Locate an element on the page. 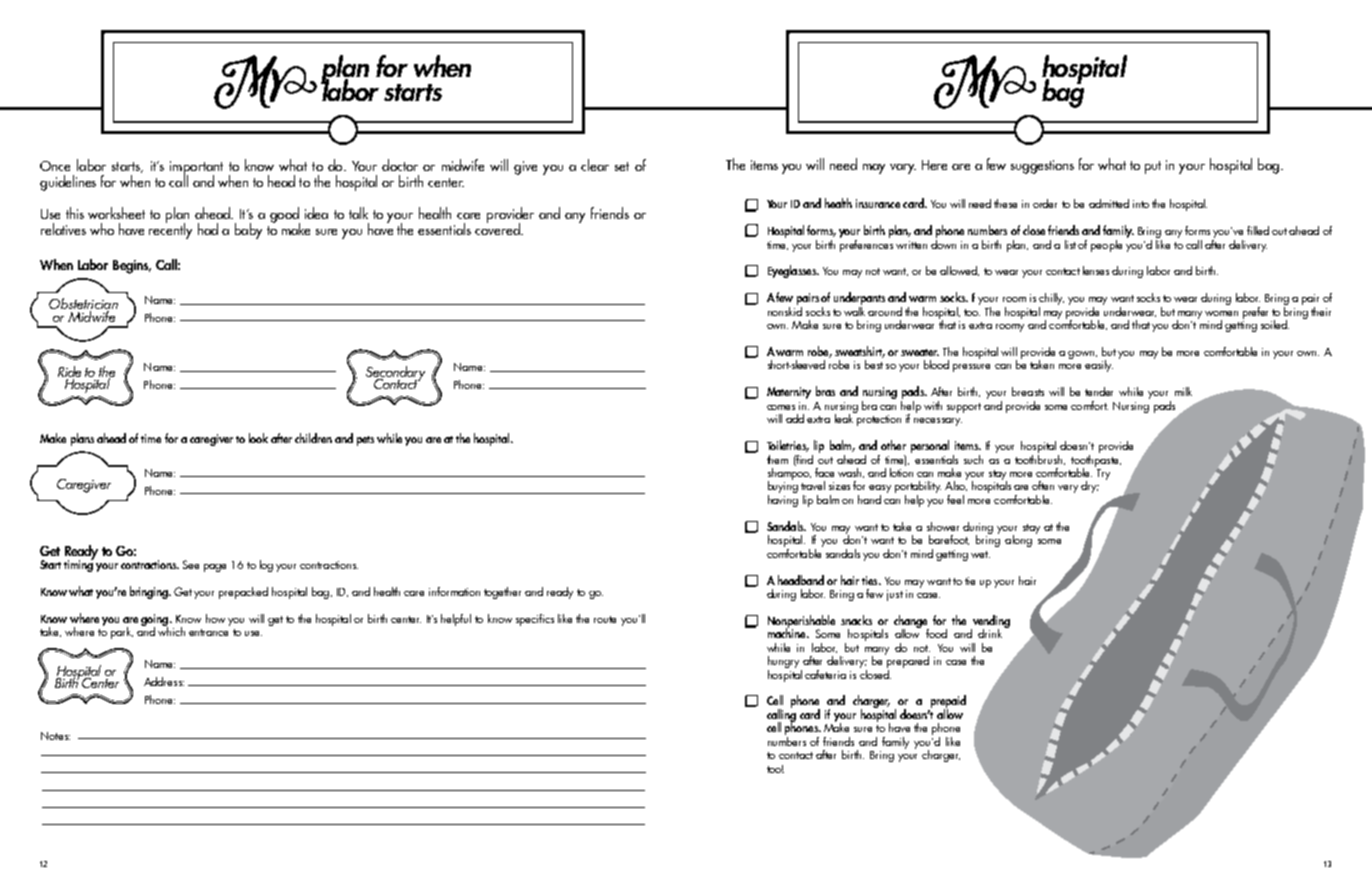  cafeteria is located at coordinates (825, 674).
